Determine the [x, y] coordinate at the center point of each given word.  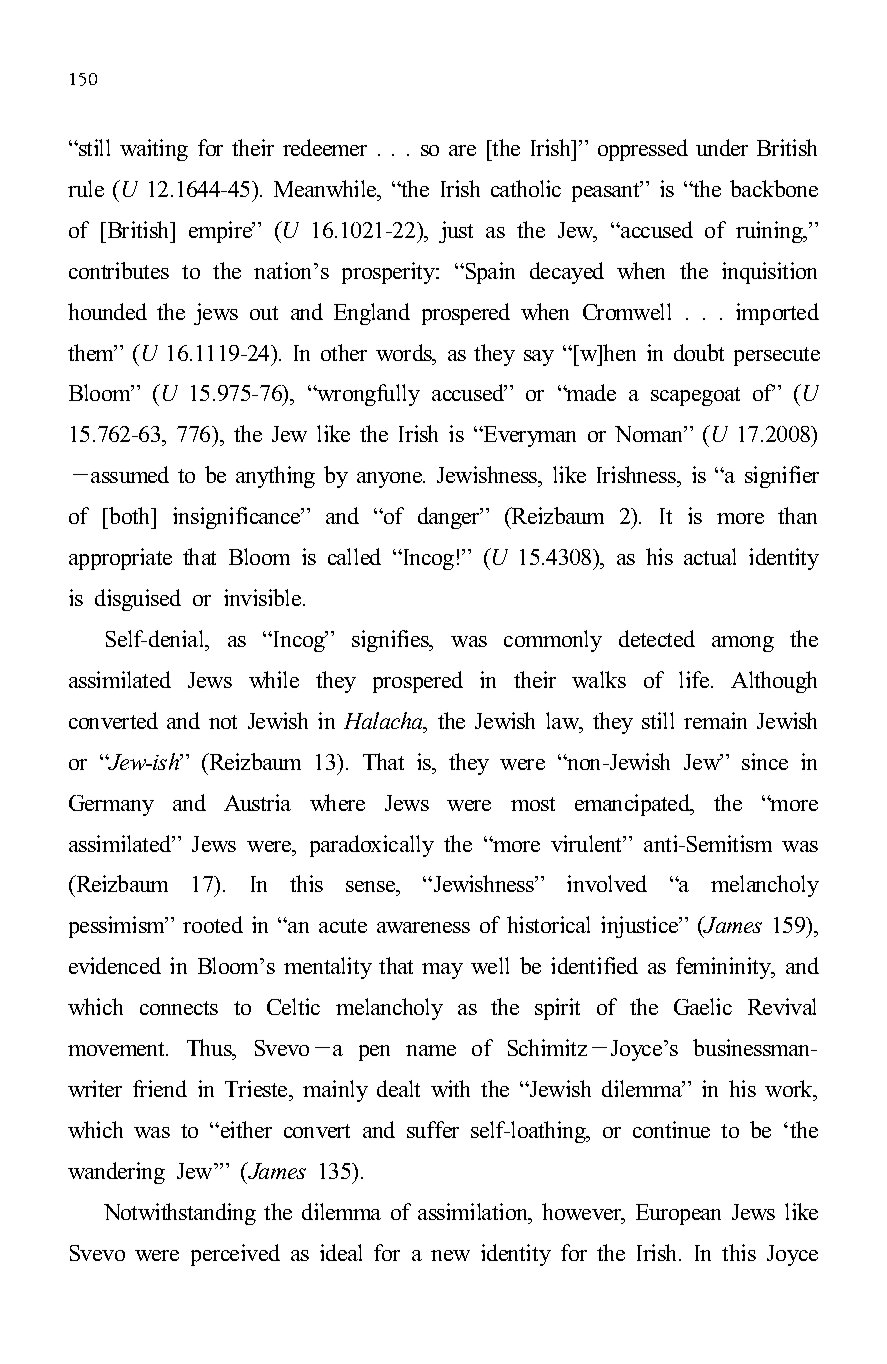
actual [710, 556]
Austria [257, 802]
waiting [154, 150]
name [431, 1050]
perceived [235, 1255]
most [533, 804]
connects [179, 1008]
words [405, 354]
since [765, 761]
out [264, 313]
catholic [526, 188]
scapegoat [695, 396]
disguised [138, 600]
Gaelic [703, 1006]
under [722, 147]
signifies [391, 641]
